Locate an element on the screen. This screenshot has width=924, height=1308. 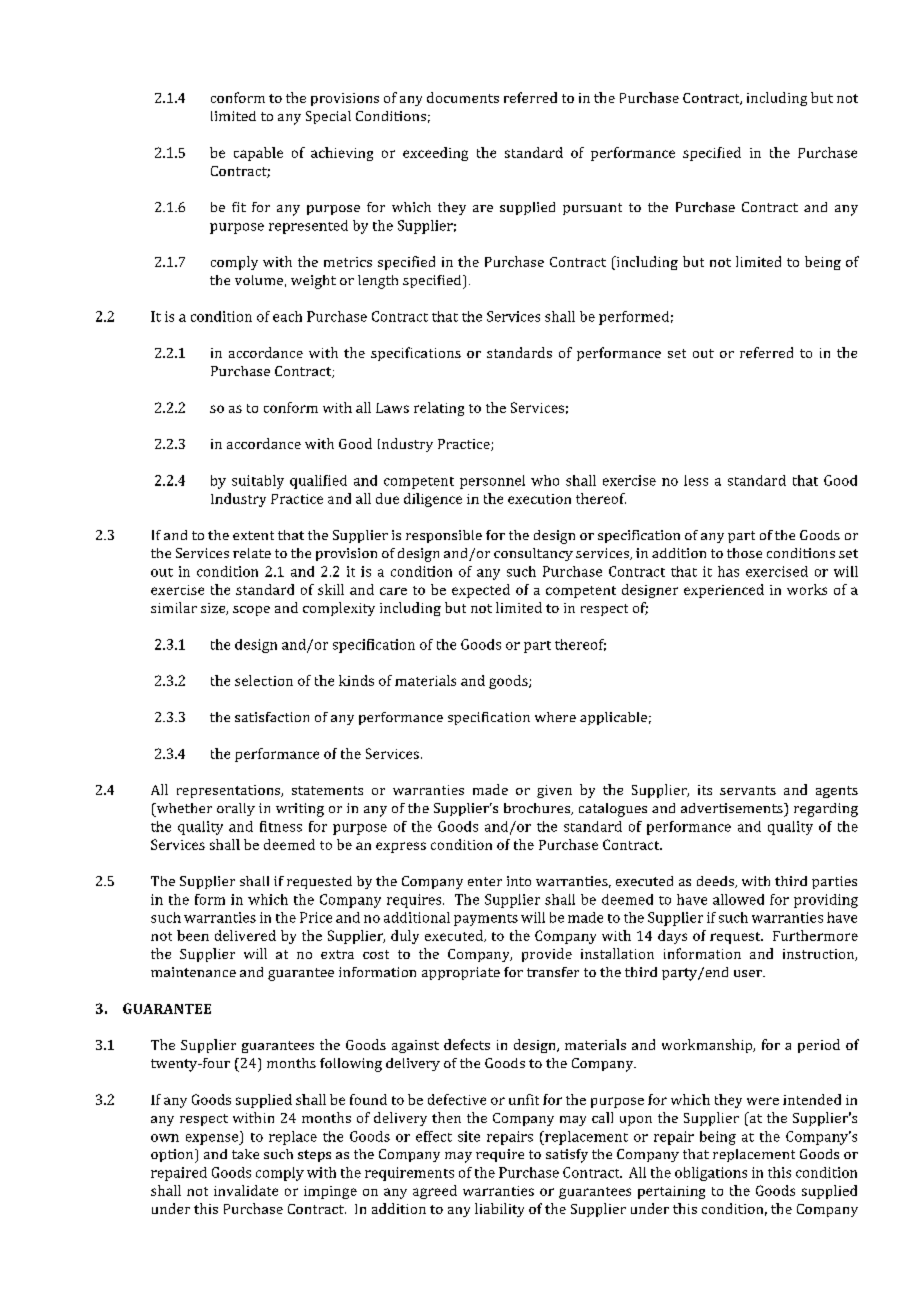
orally is located at coordinates (236, 809).
